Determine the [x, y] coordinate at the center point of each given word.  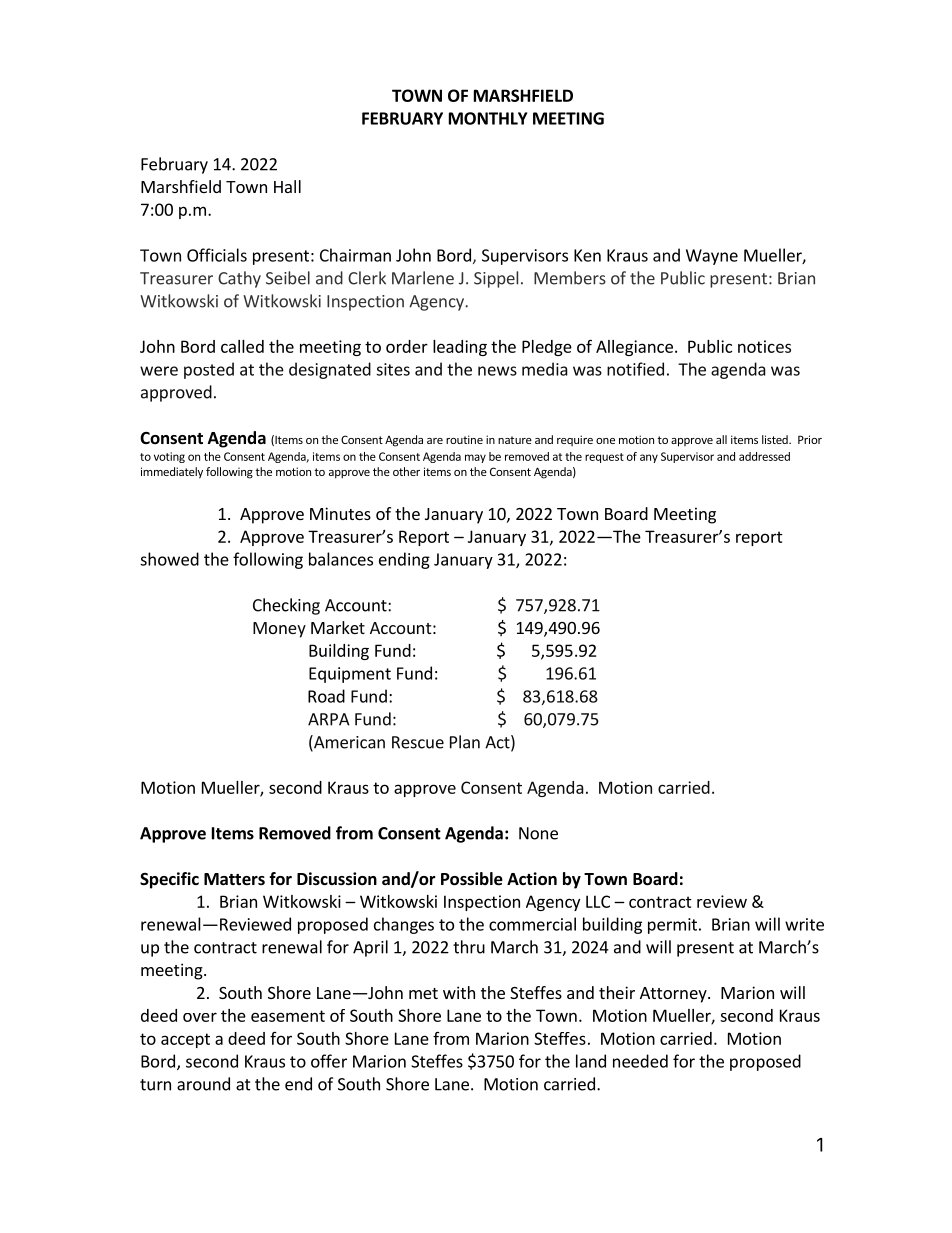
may [475, 458]
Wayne [712, 257]
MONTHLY [488, 118]
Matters [234, 879]
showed [169, 559]
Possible [472, 879]
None [538, 833]
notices [764, 346]
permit [672, 926]
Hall [287, 186]
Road [326, 696]
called [242, 346]
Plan [465, 742]
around [203, 1084]
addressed [764, 456]
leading [460, 348]
